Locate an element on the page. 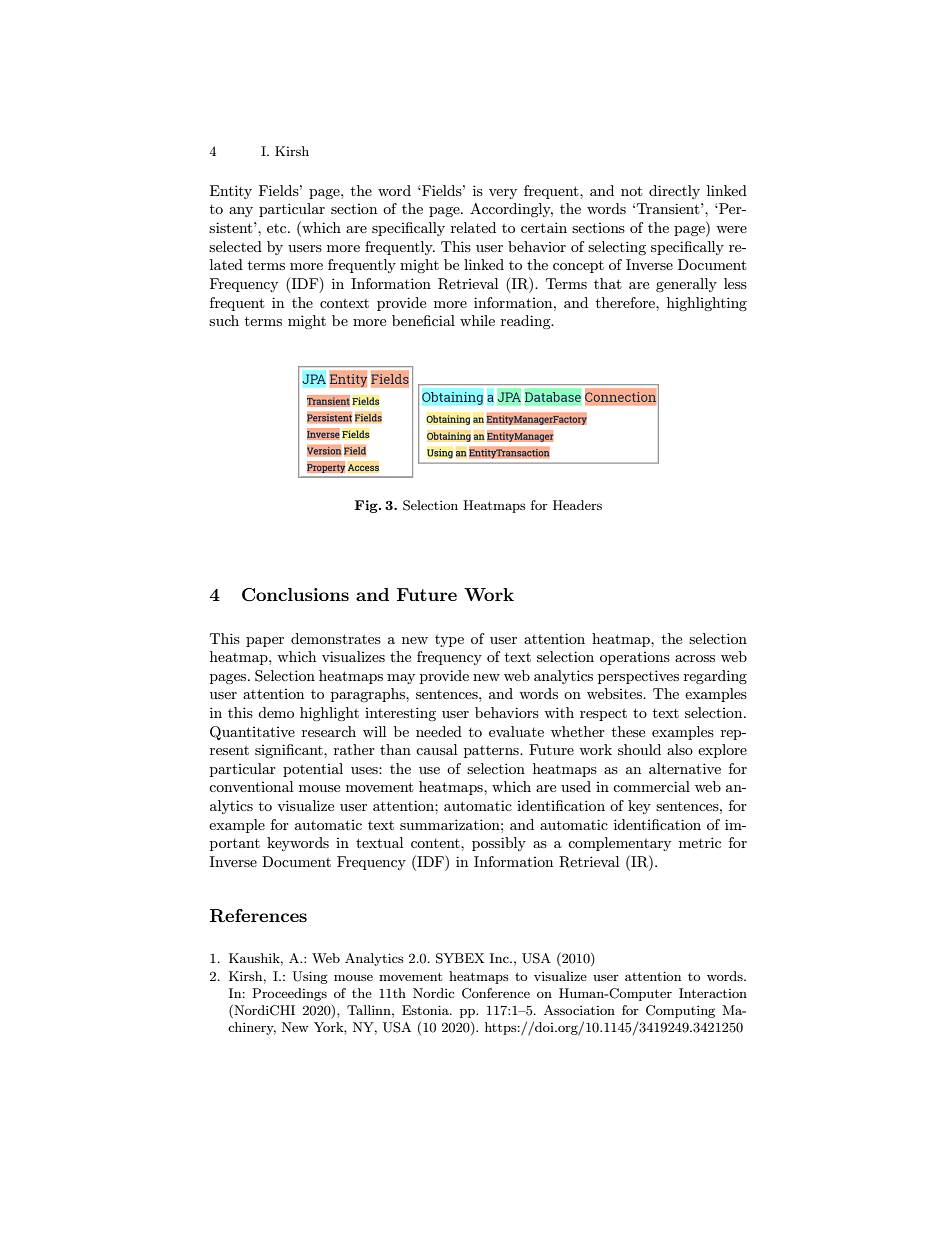 Image resolution: width=952 pixels, height=1233 pixels. Computing is located at coordinates (680, 1011).
